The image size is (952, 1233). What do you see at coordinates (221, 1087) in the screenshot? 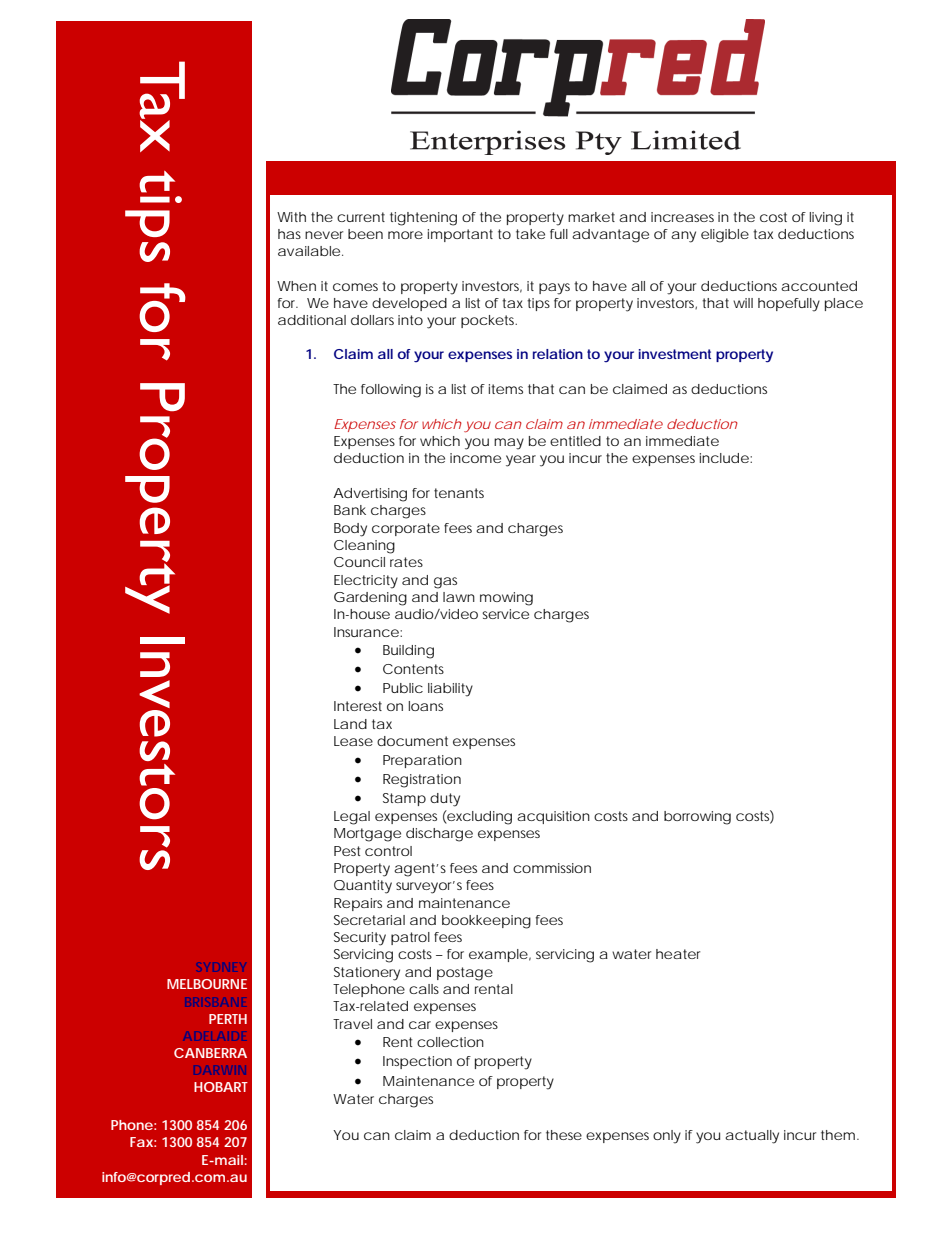
I see `HOBART` at bounding box center [221, 1087].
